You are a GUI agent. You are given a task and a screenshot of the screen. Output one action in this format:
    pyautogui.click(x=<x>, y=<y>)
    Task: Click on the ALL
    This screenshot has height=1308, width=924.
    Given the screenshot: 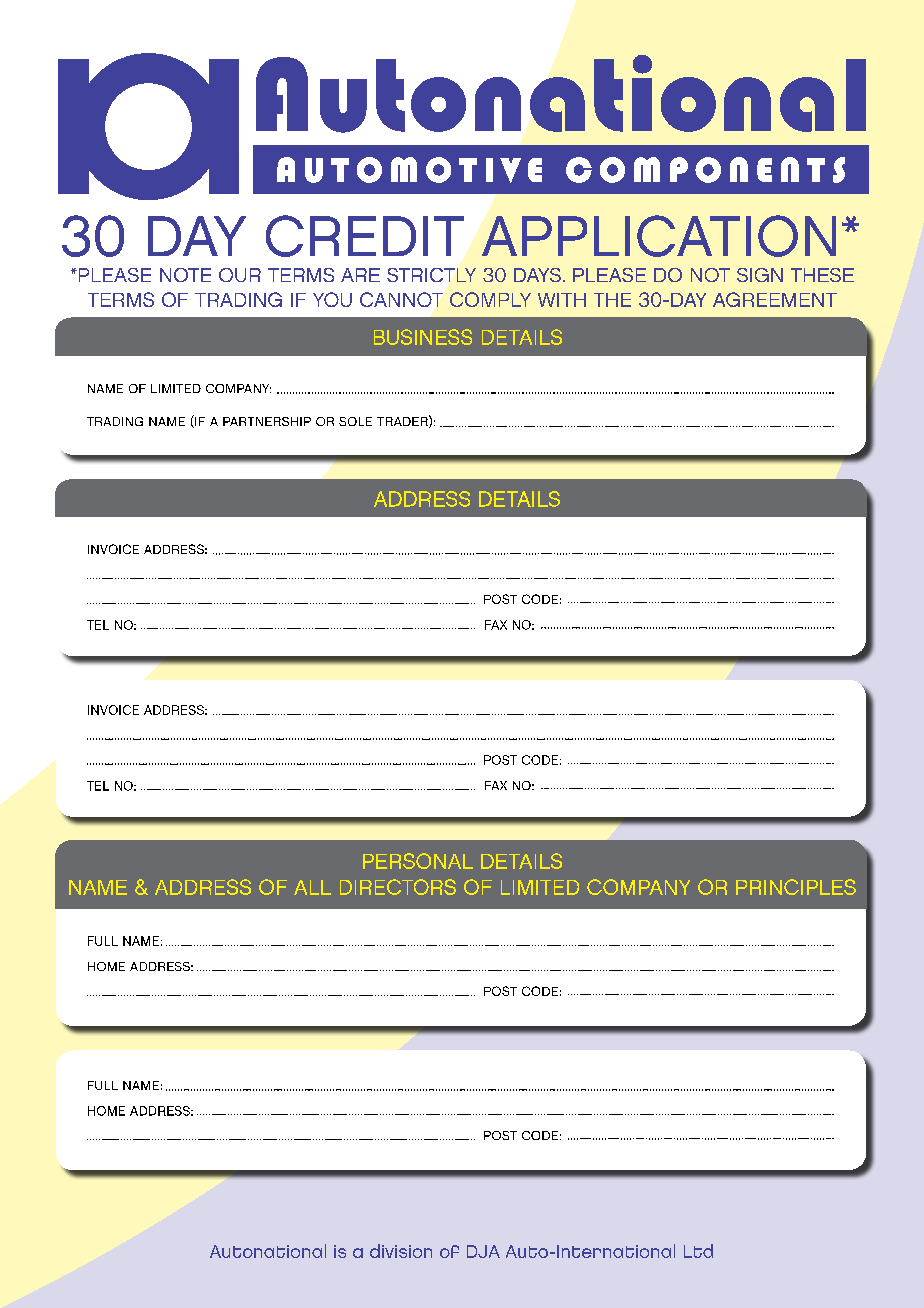 What is the action you would take?
    pyautogui.click(x=312, y=887)
